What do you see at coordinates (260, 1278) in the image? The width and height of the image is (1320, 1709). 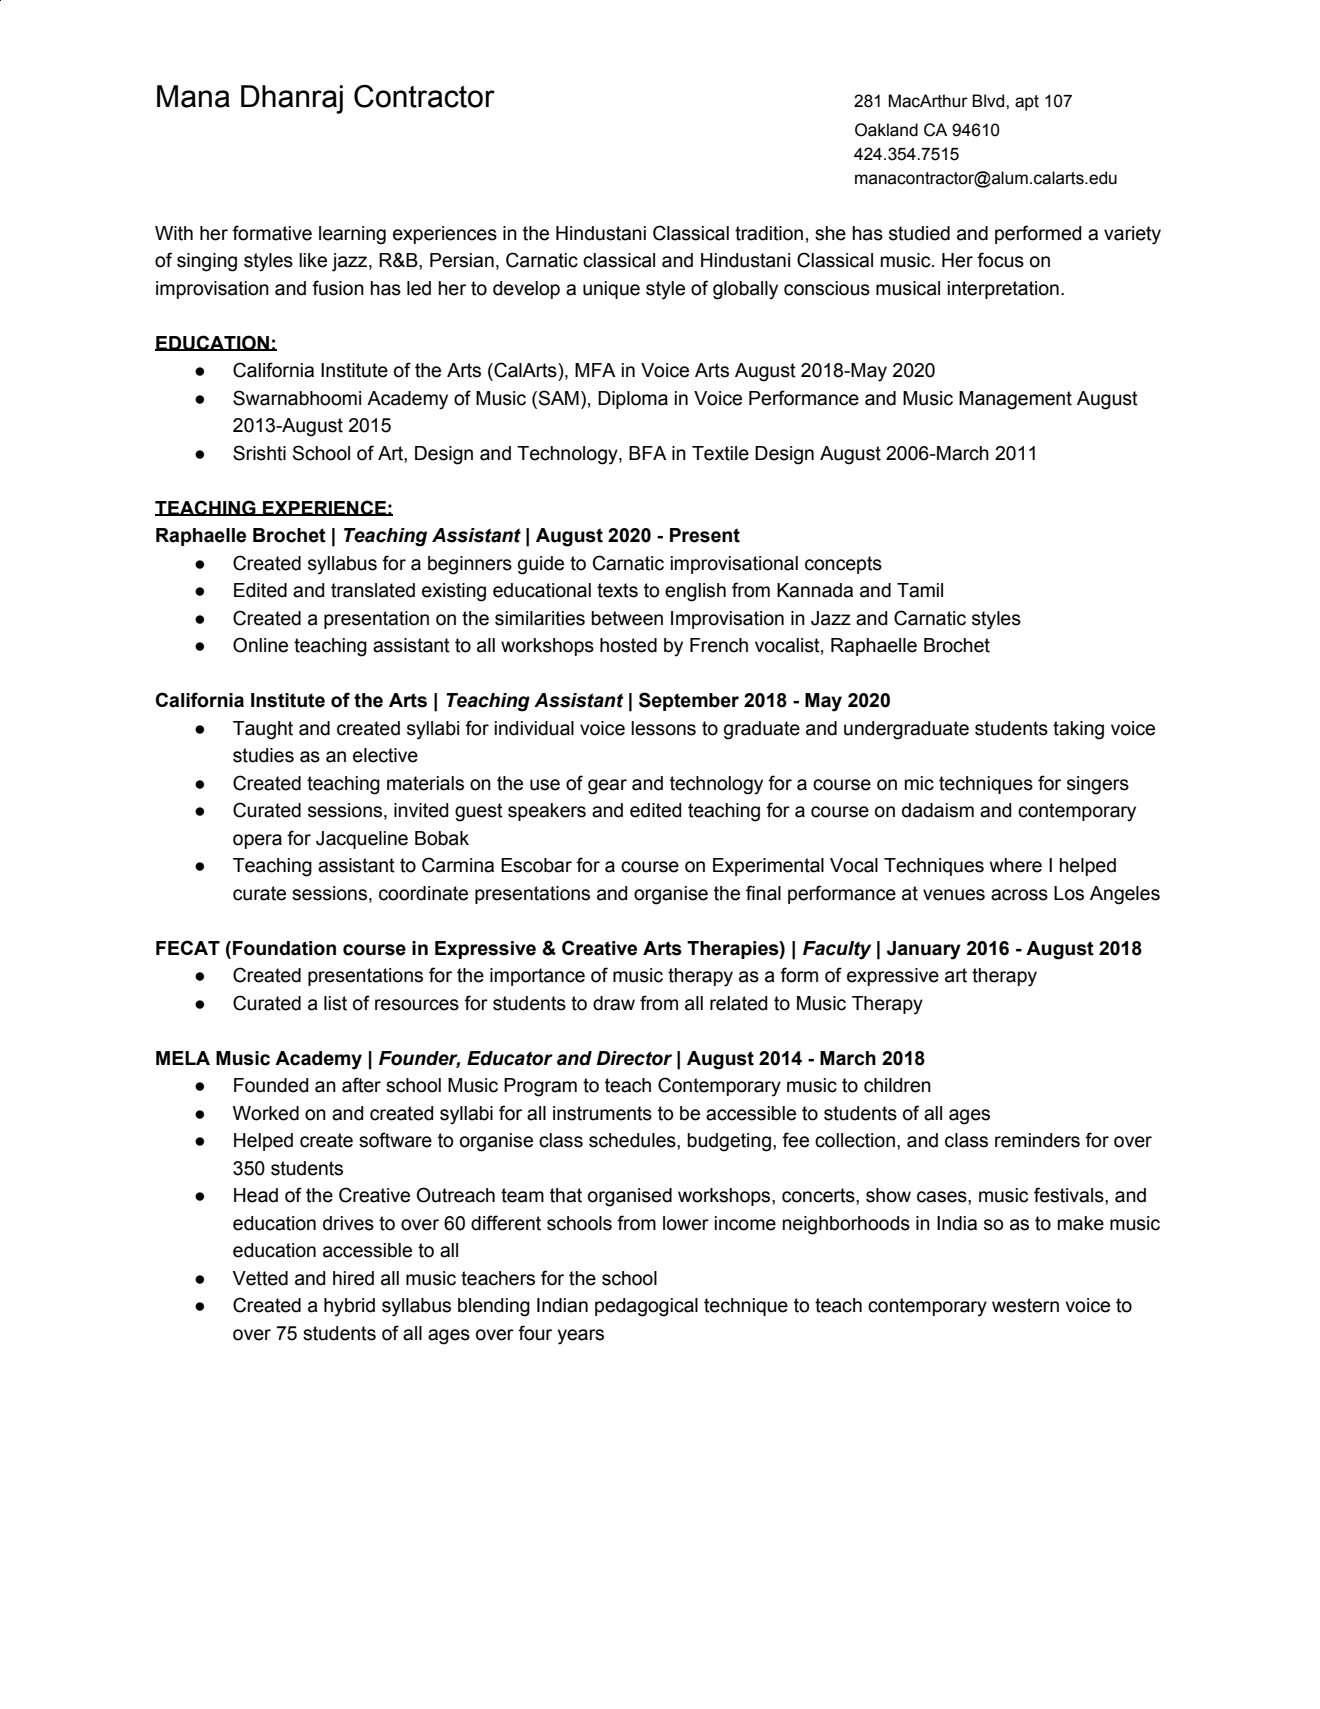 I see `Vetted` at bounding box center [260, 1278].
